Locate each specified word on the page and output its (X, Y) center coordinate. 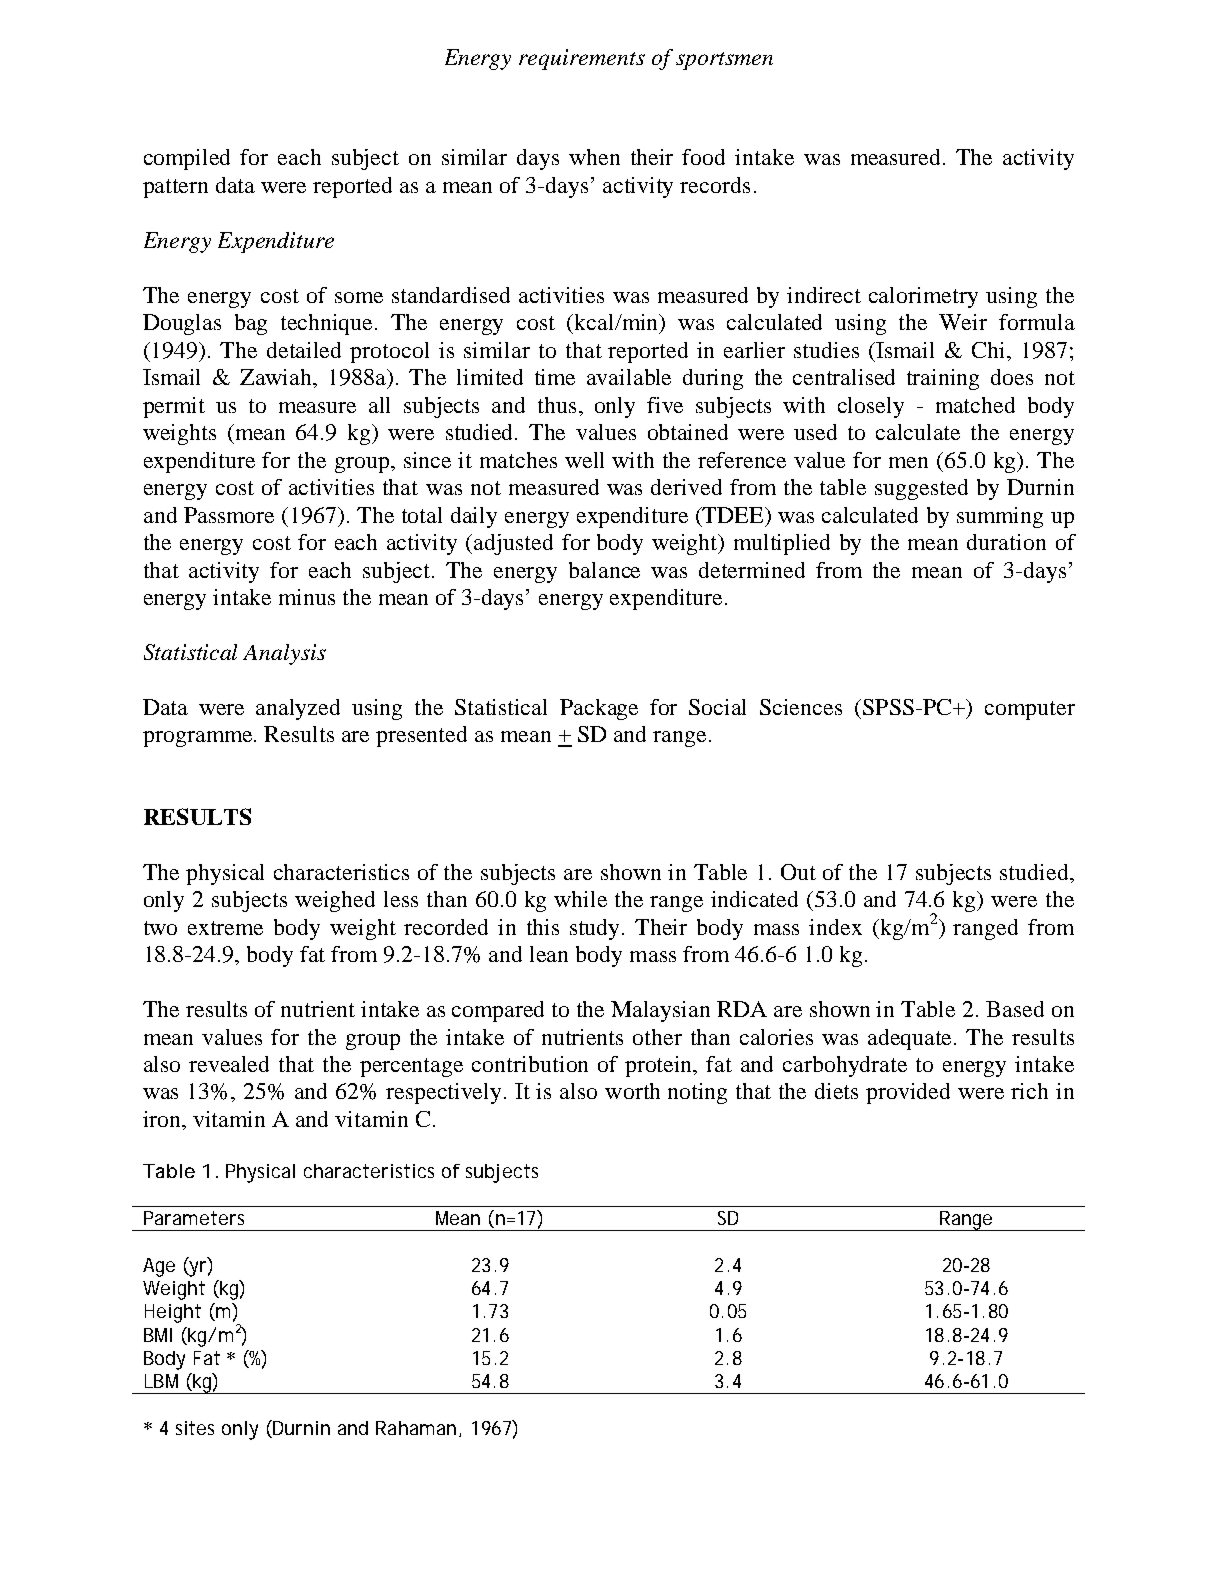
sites (195, 1428)
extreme (225, 928)
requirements (582, 59)
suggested (921, 489)
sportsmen (724, 61)
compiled (187, 159)
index (835, 927)
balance (604, 570)
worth (632, 1091)
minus (307, 597)
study (596, 929)
